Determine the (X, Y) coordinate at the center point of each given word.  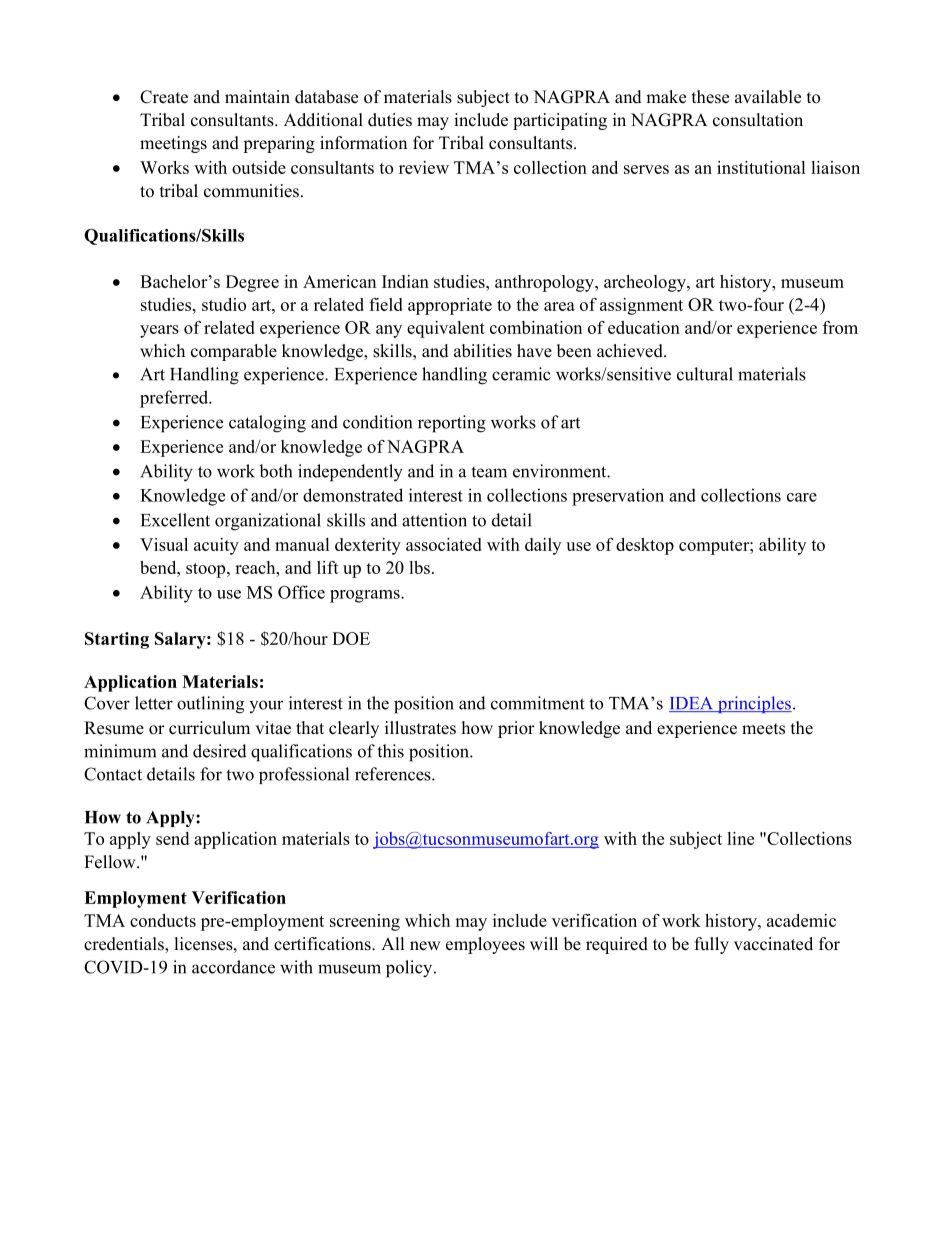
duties (390, 120)
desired (220, 751)
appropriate (450, 306)
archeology (646, 283)
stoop (207, 570)
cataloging (267, 424)
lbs (419, 567)
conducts (163, 920)
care (802, 497)
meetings (173, 144)
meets (763, 729)
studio (224, 304)
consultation (758, 120)
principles (753, 704)
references (394, 774)
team (489, 472)
